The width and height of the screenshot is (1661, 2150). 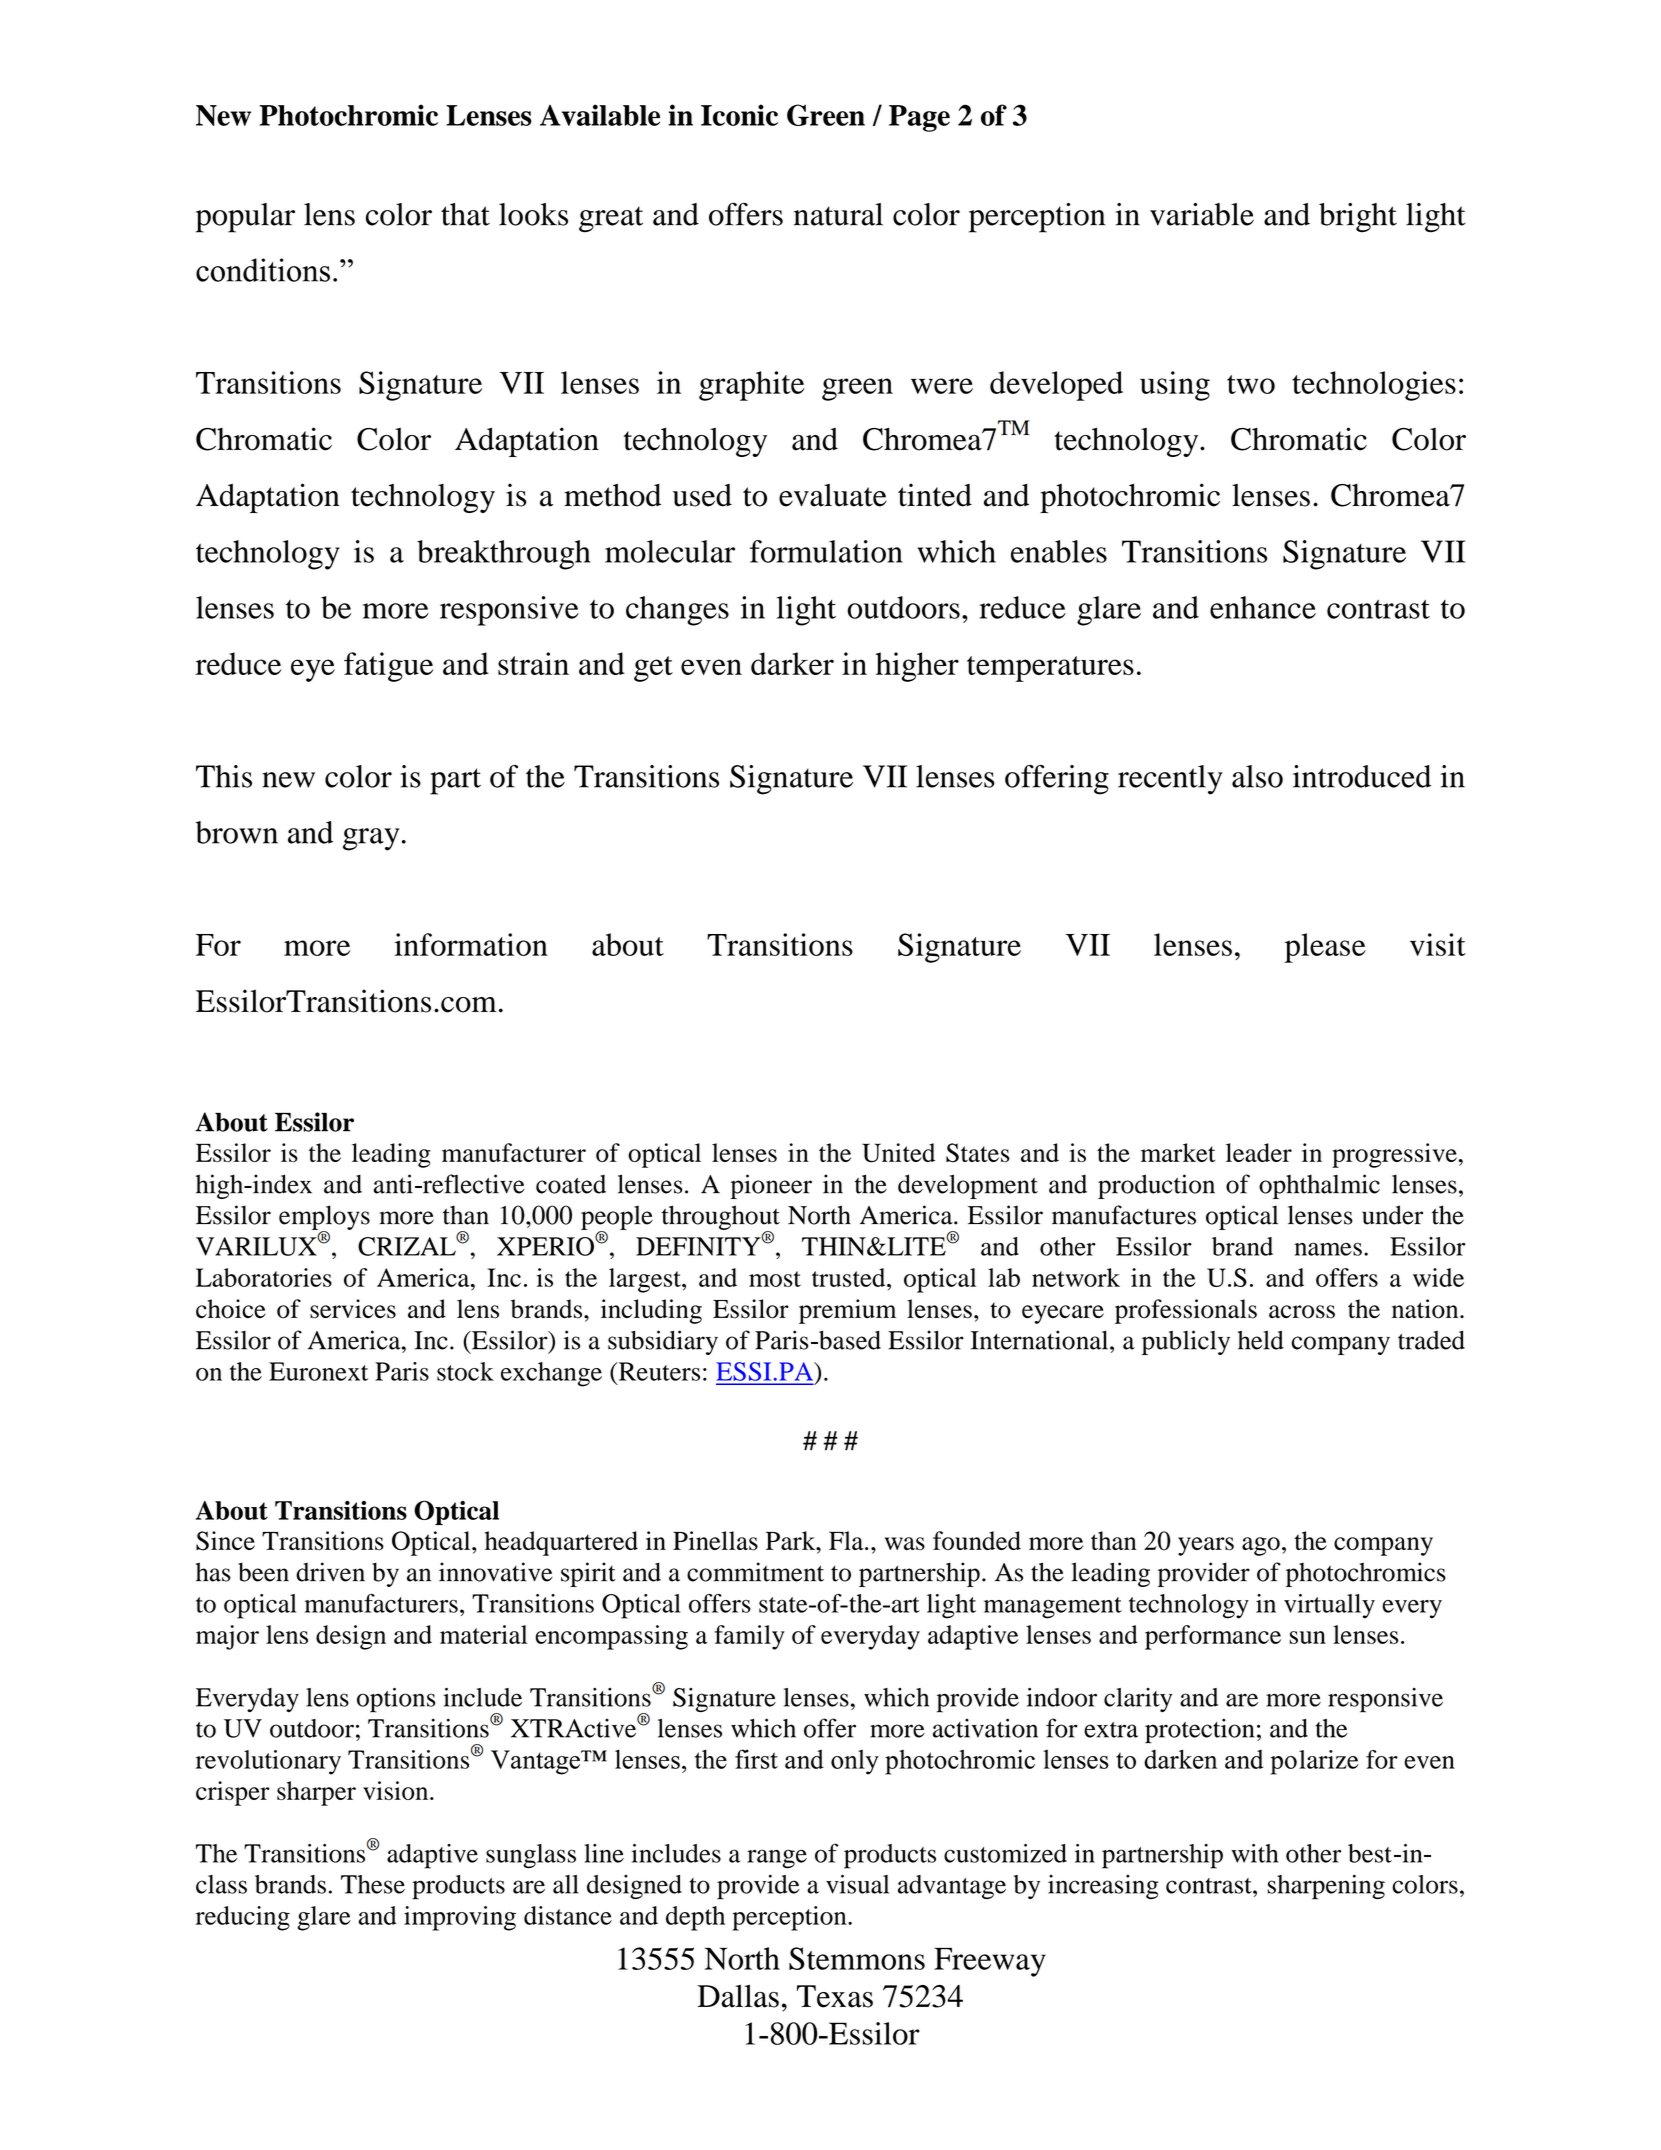 What do you see at coordinates (465, 214) in the screenshot?
I see `that` at bounding box center [465, 214].
